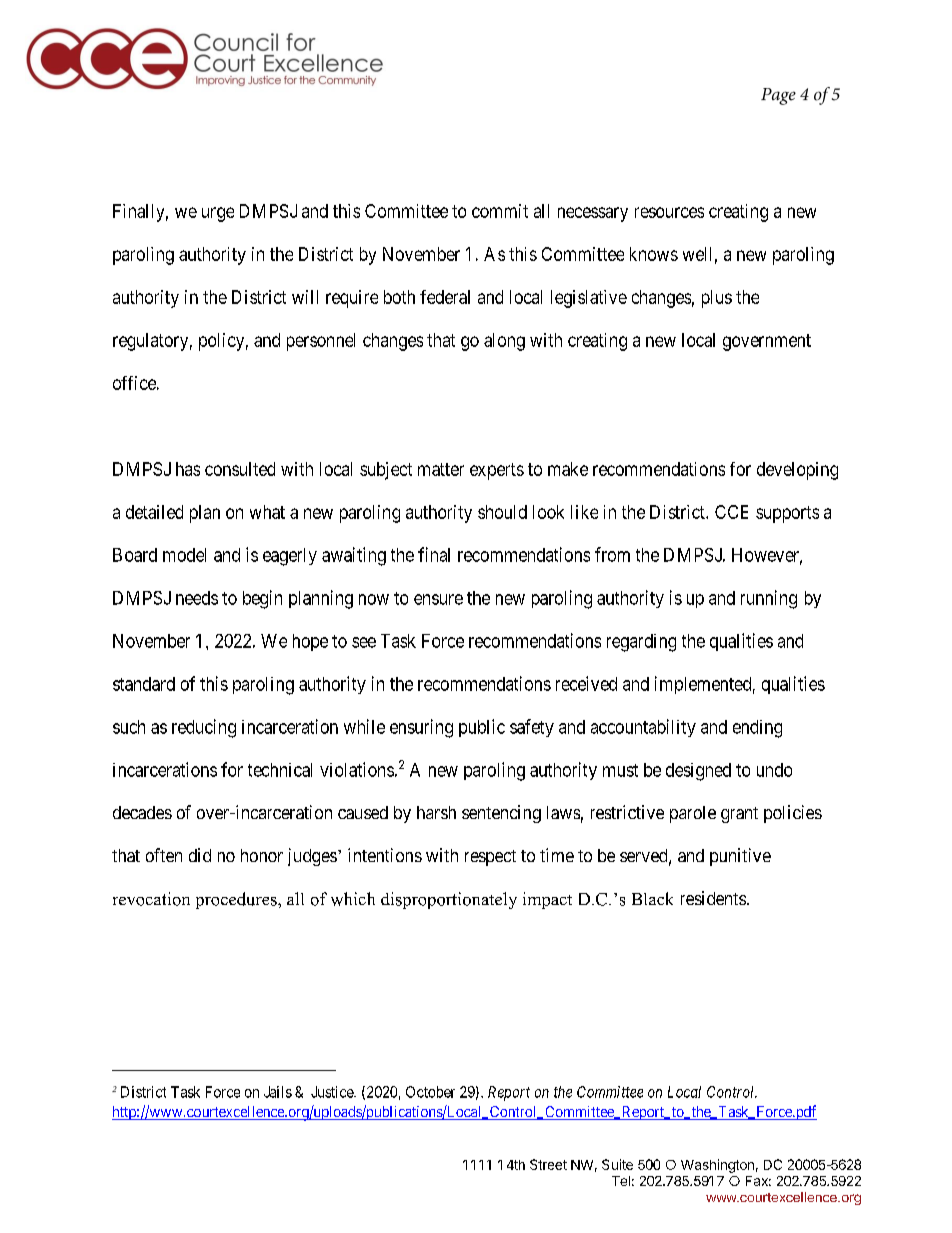 The height and width of the image is (1233, 952). Describe the element at coordinates (204, 728) in the image. I see `reducing` at that location.
